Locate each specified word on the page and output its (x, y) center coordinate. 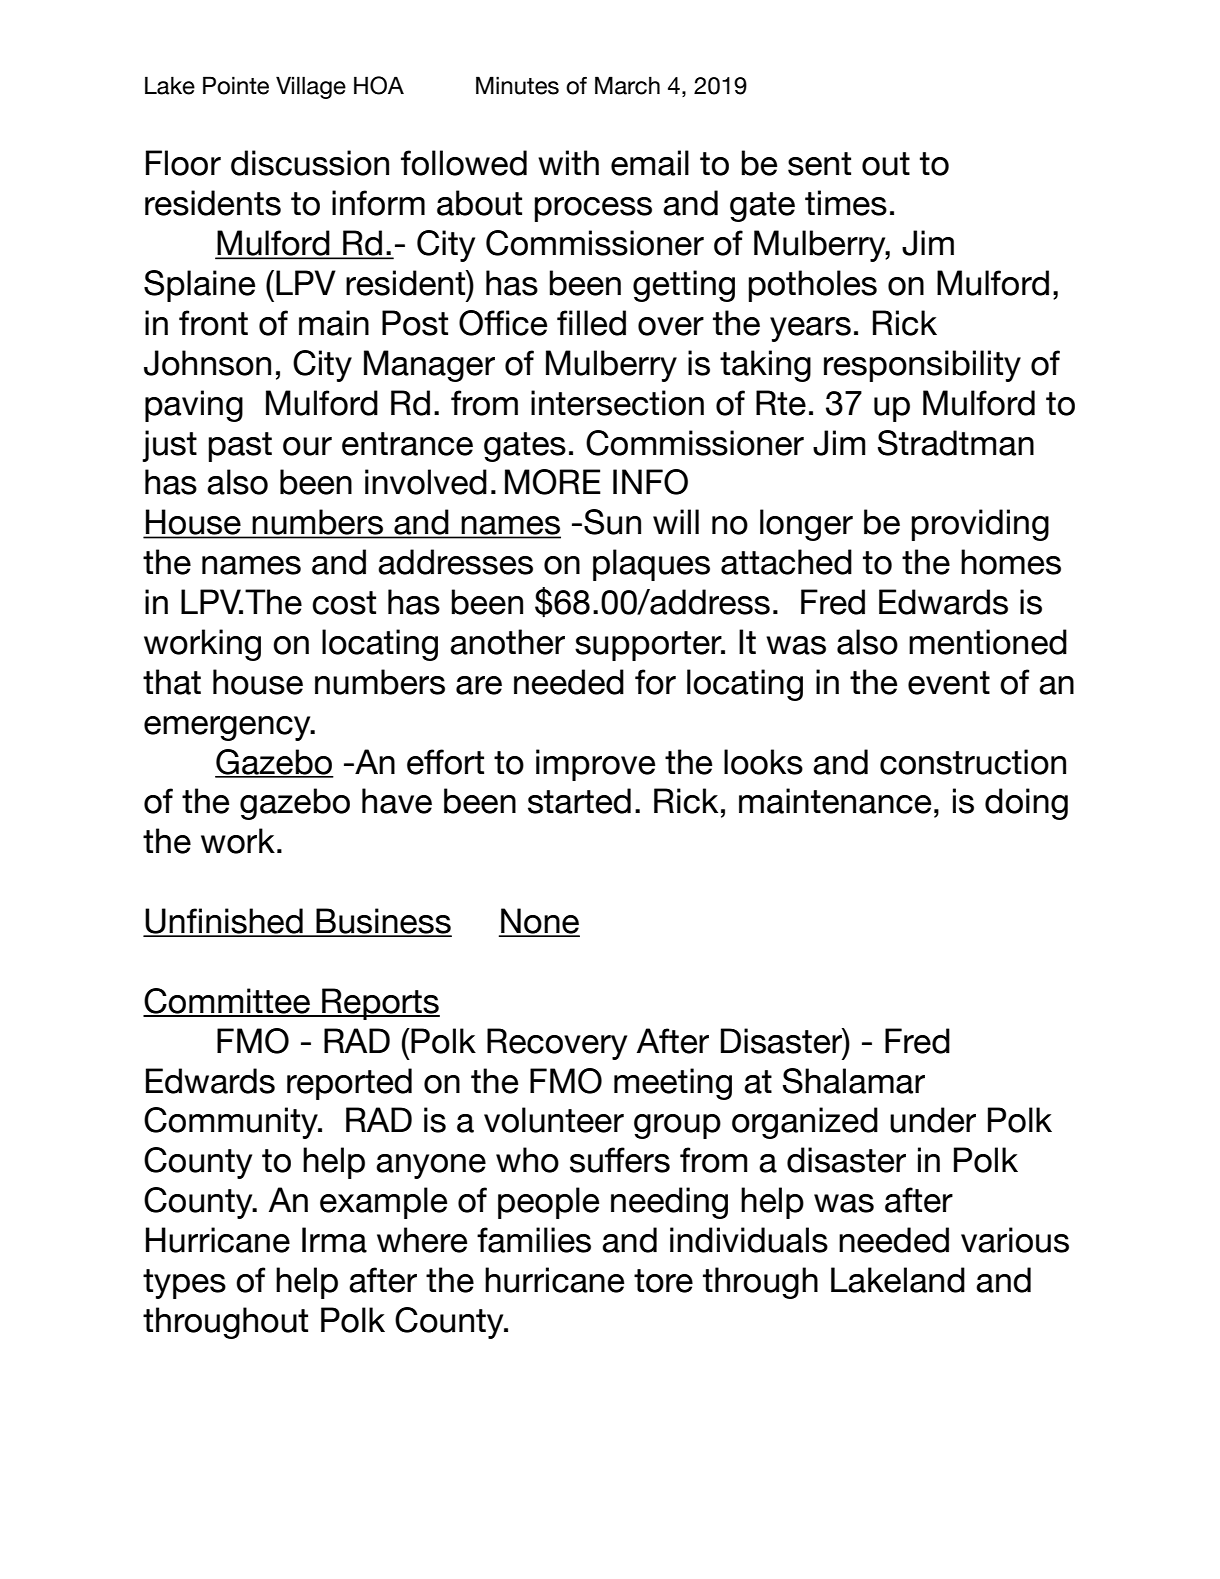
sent (819, 164)
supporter (649, 646)
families (534, 1240)
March (627, 85)
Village (311, 87)
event (949, 683)
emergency (228, 728)
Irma (334, 1240)
